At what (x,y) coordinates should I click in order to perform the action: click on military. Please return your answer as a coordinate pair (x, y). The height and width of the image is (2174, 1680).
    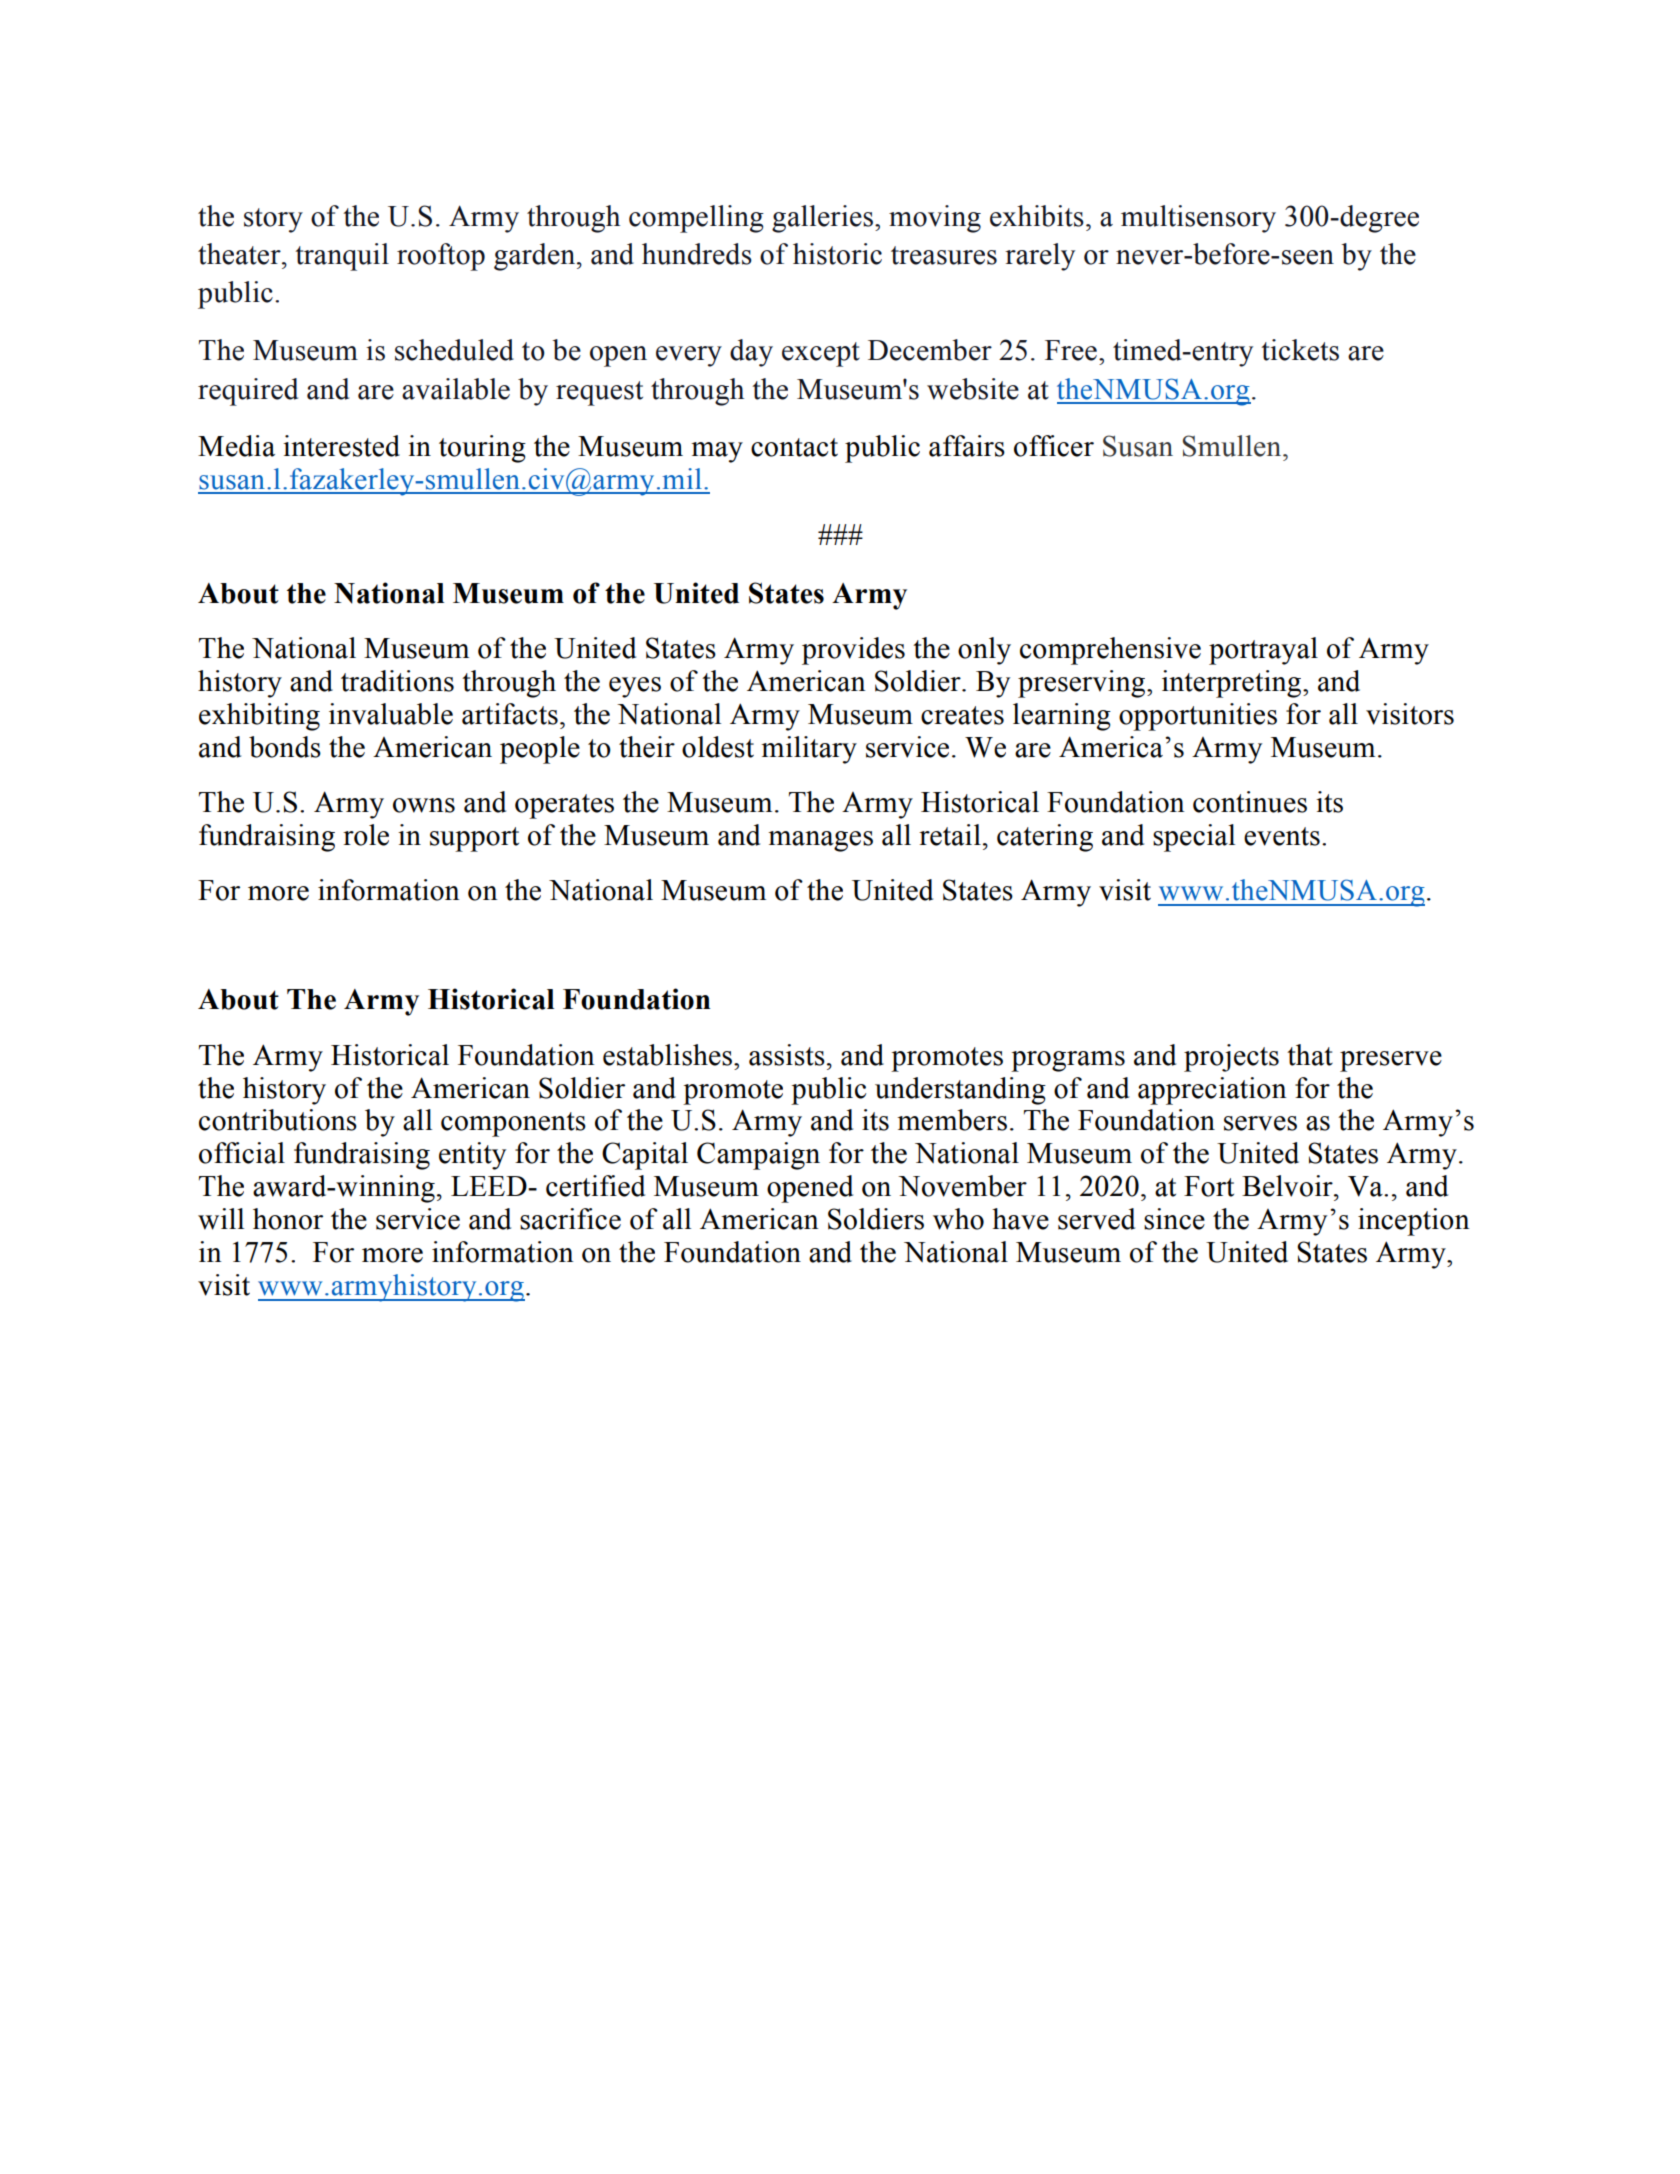
    Looking at the image, I should click on (809, 750).
